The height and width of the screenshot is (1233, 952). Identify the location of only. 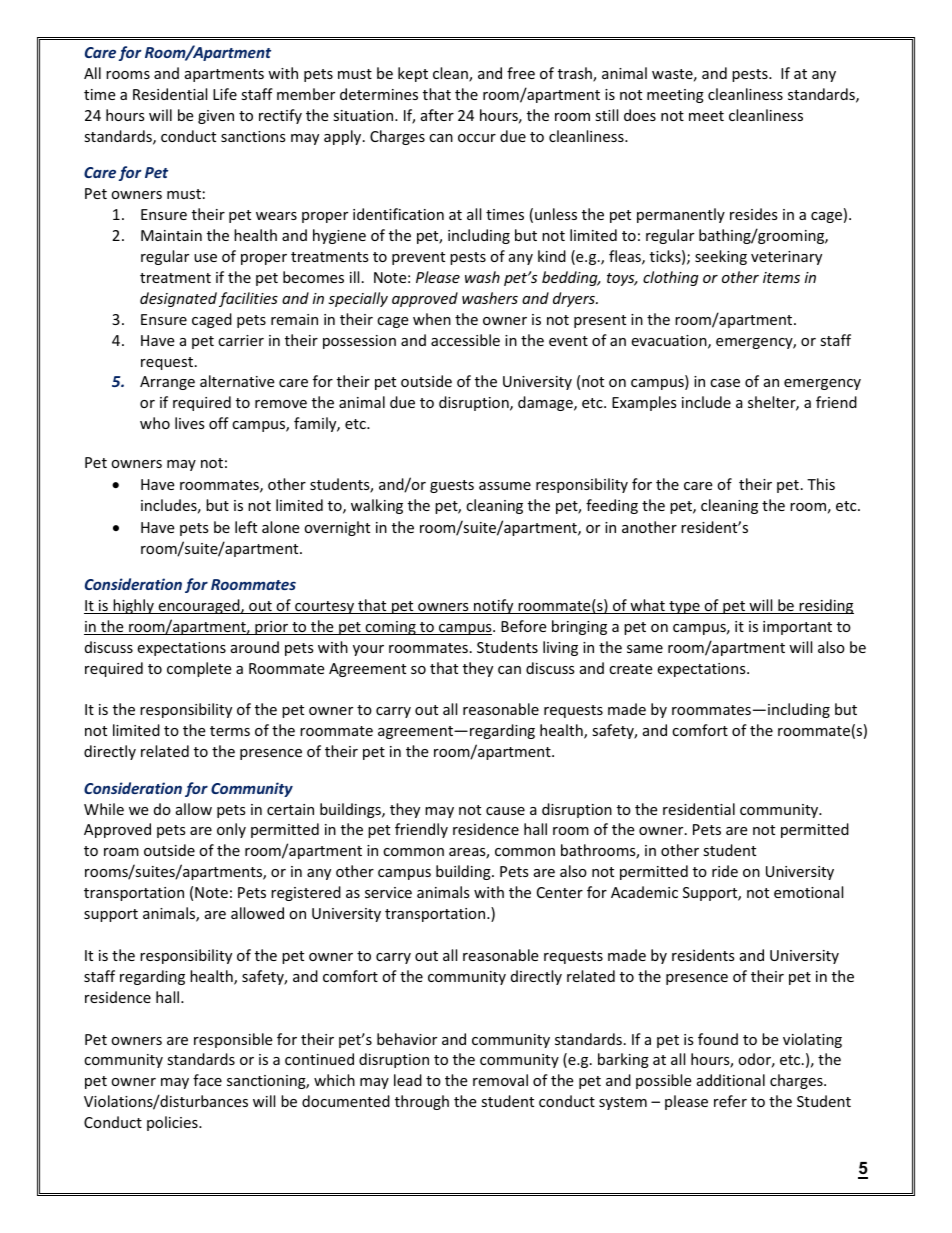
(231, 830).
